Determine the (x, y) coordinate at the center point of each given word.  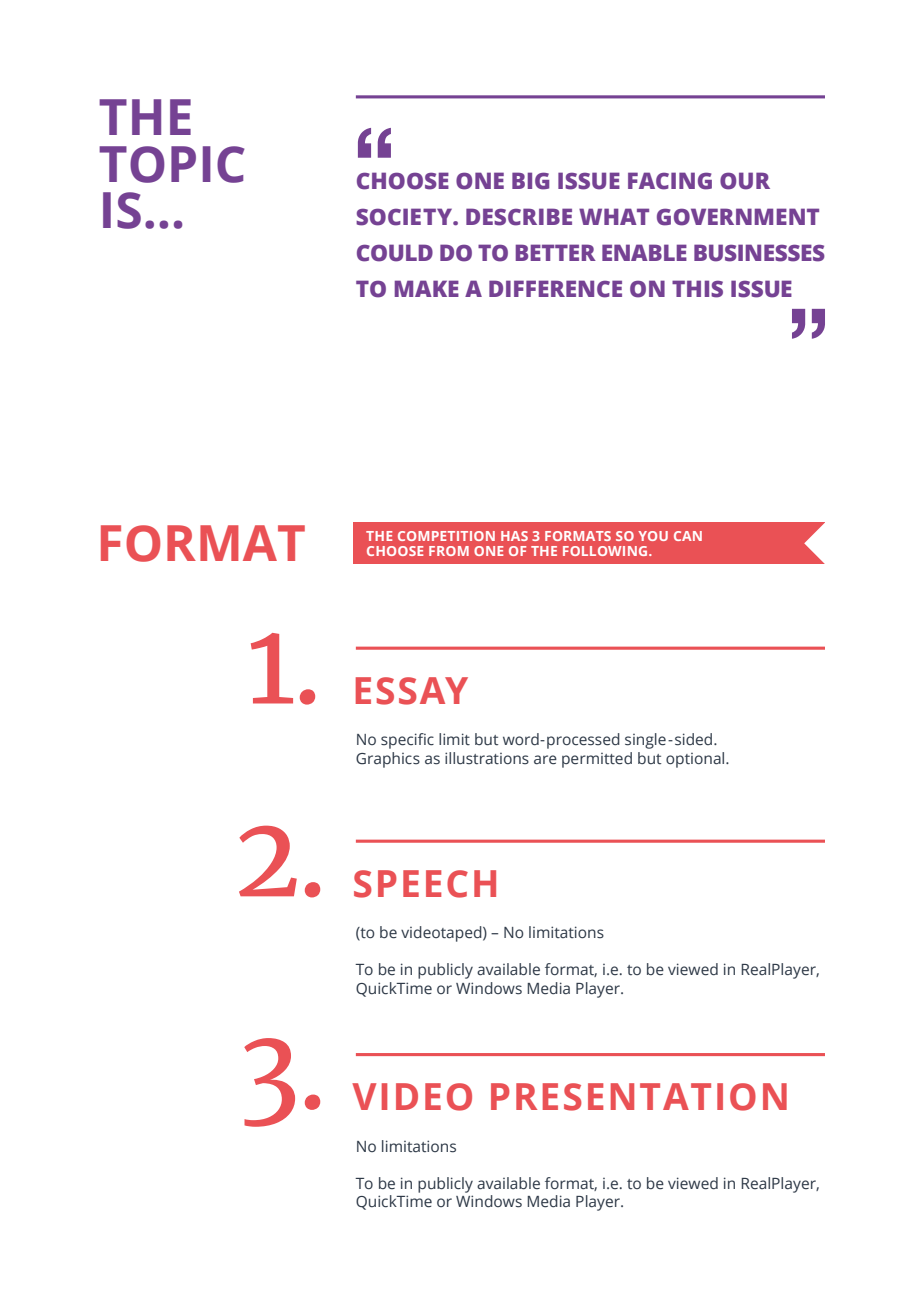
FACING (670, 181)
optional (696, 760)
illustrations (487, 758)
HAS (514, 536)
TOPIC (172, 164)
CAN (688, 536)
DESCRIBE (519, 217)
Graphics (388, 760)
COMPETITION (446, 536)
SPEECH (425, 884)
